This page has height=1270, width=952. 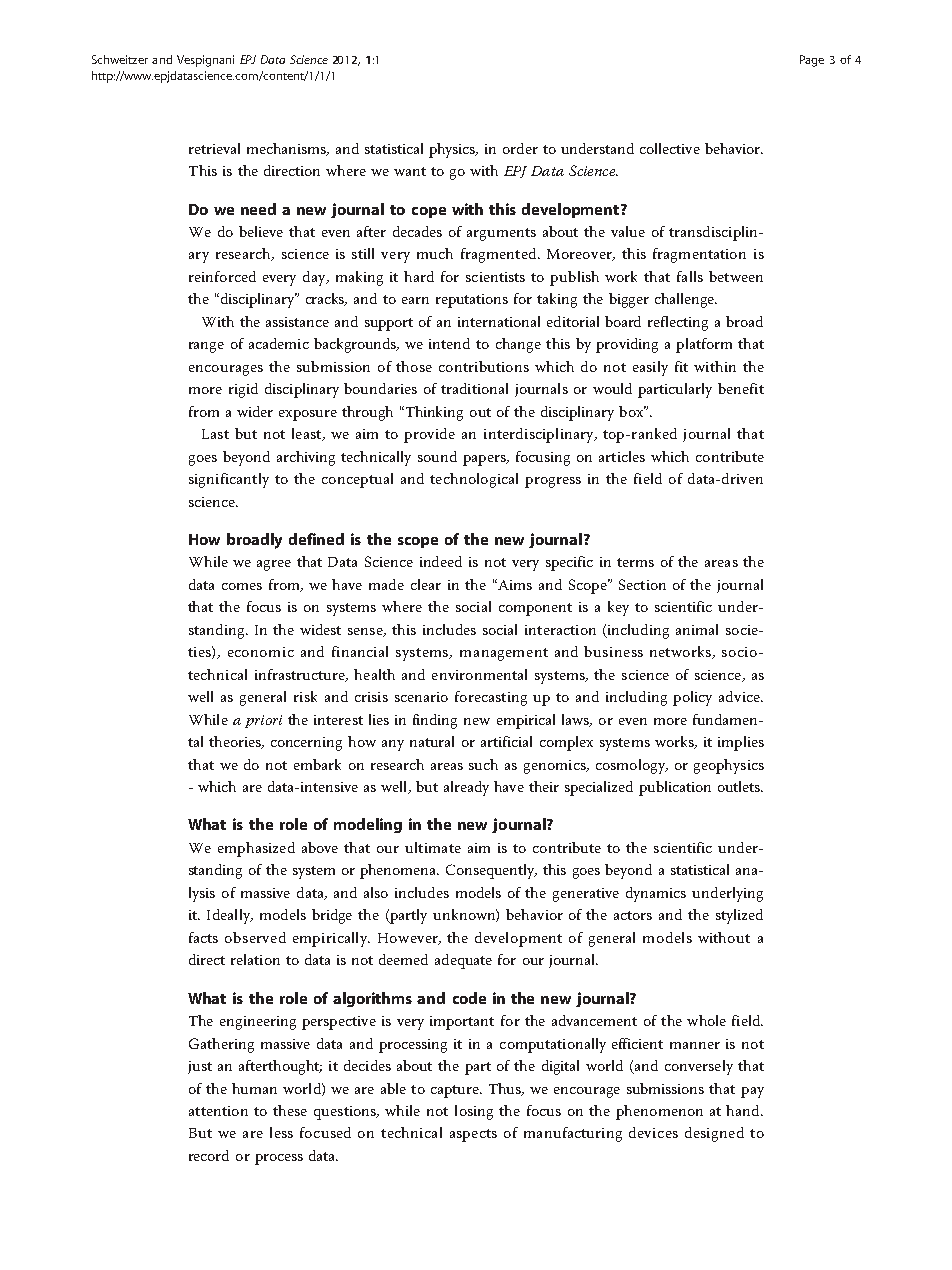 What do you see at coordinates (214, 148) in the page?
I see `retrieval` at bounding box center [214, 148].
